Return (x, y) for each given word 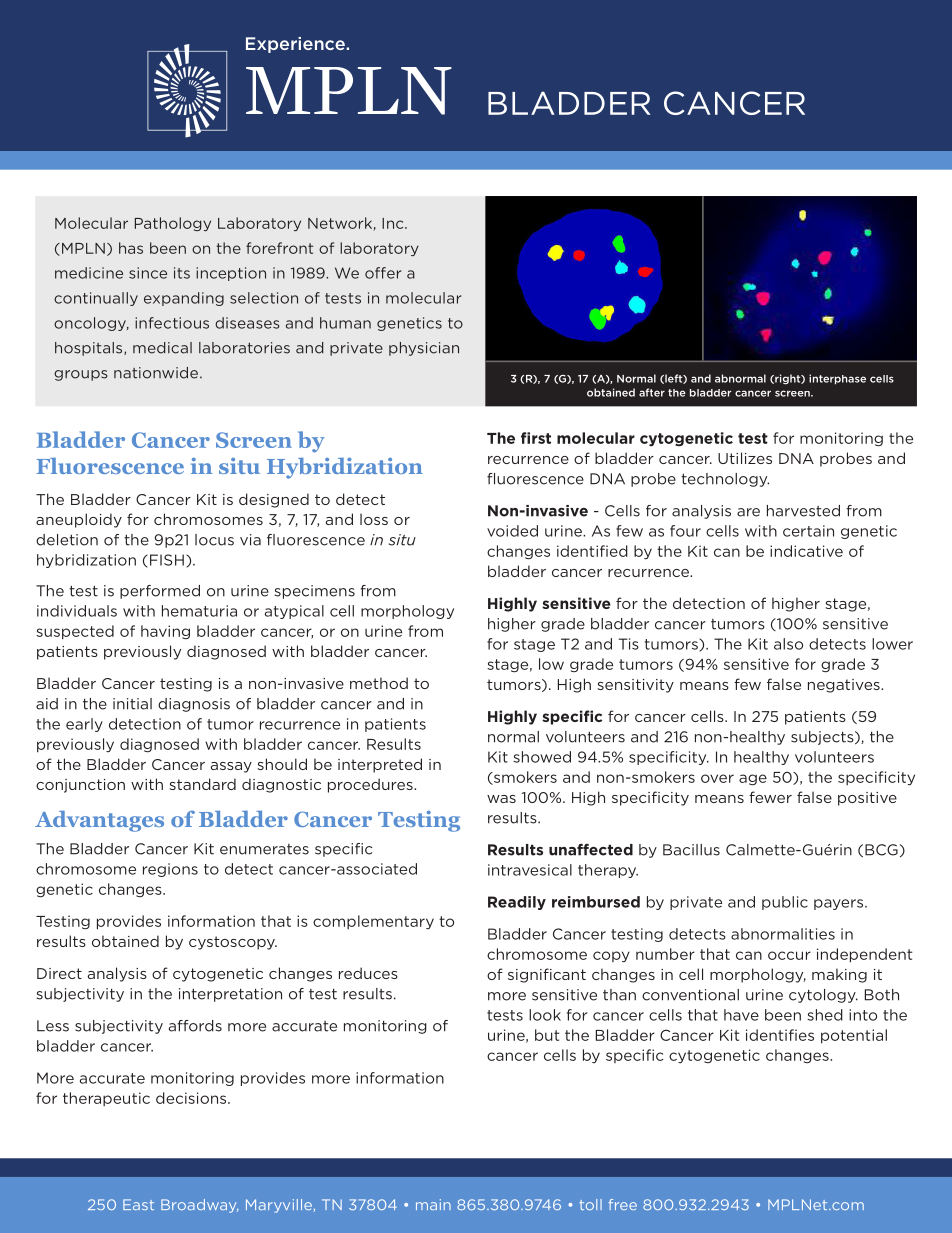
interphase (837, 379)
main (433, 1204)
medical (162, 348)
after (652, 392)
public (785, 903)
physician (424, 349)
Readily (517, 903)
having (165, 632)
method (379, 683)
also (788, 644)
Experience (296, 45)
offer (383, 273)
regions (170, 870)
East (138, 1204)
